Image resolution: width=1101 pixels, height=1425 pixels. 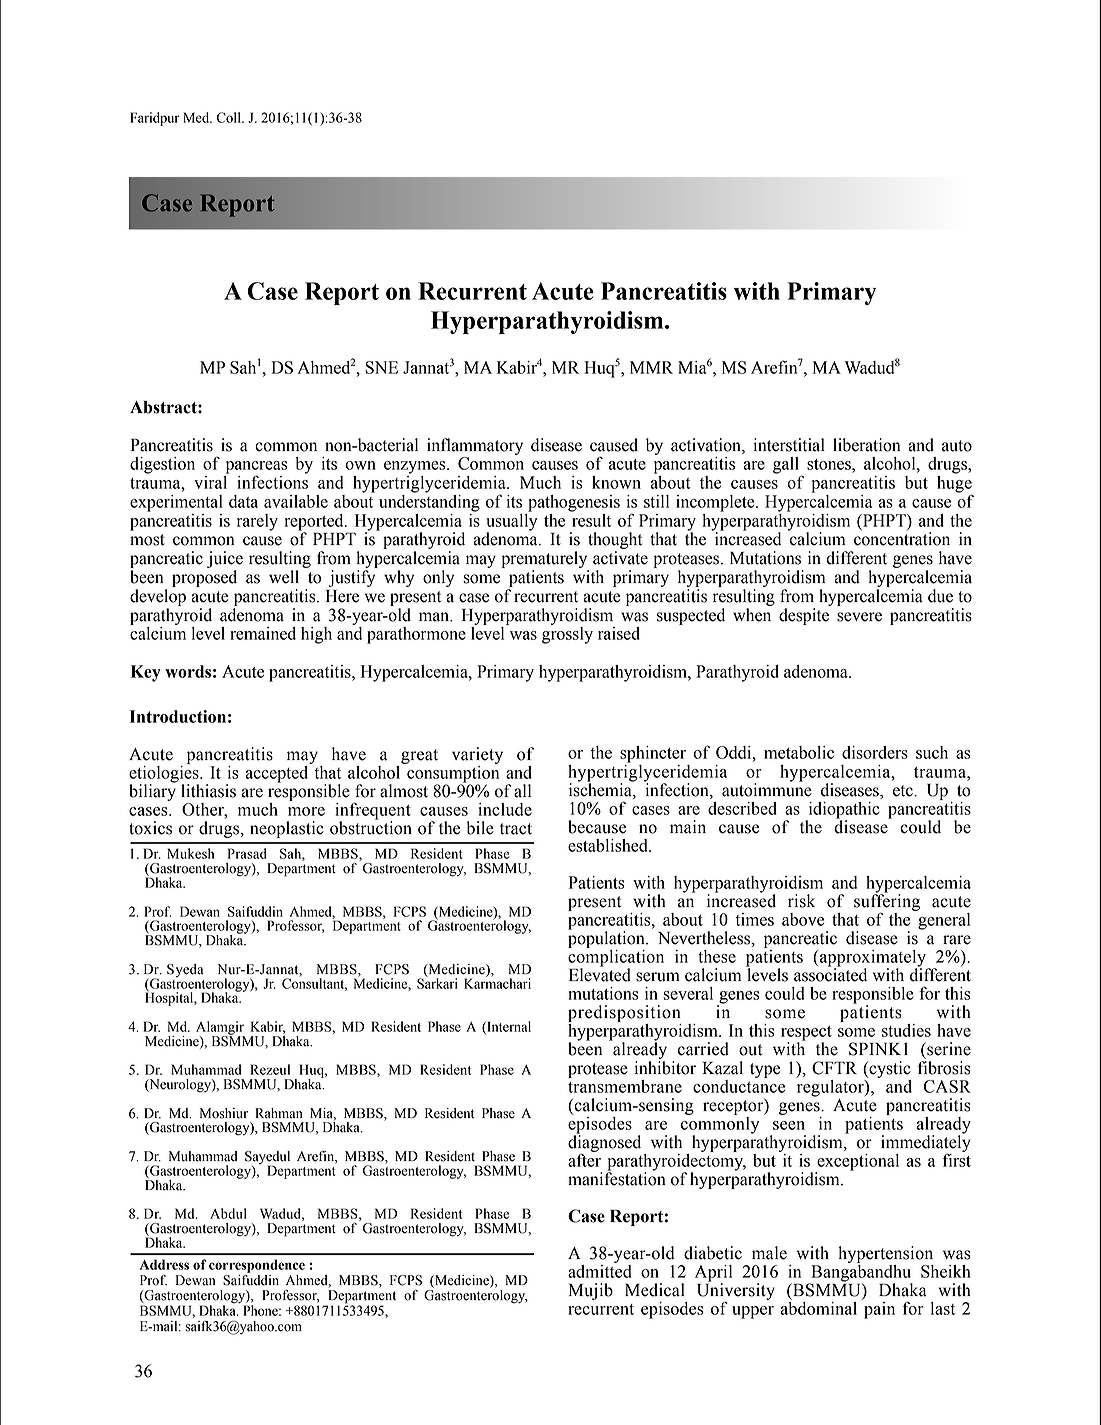 I want to click on liberation, so click(x=866, y=445).
